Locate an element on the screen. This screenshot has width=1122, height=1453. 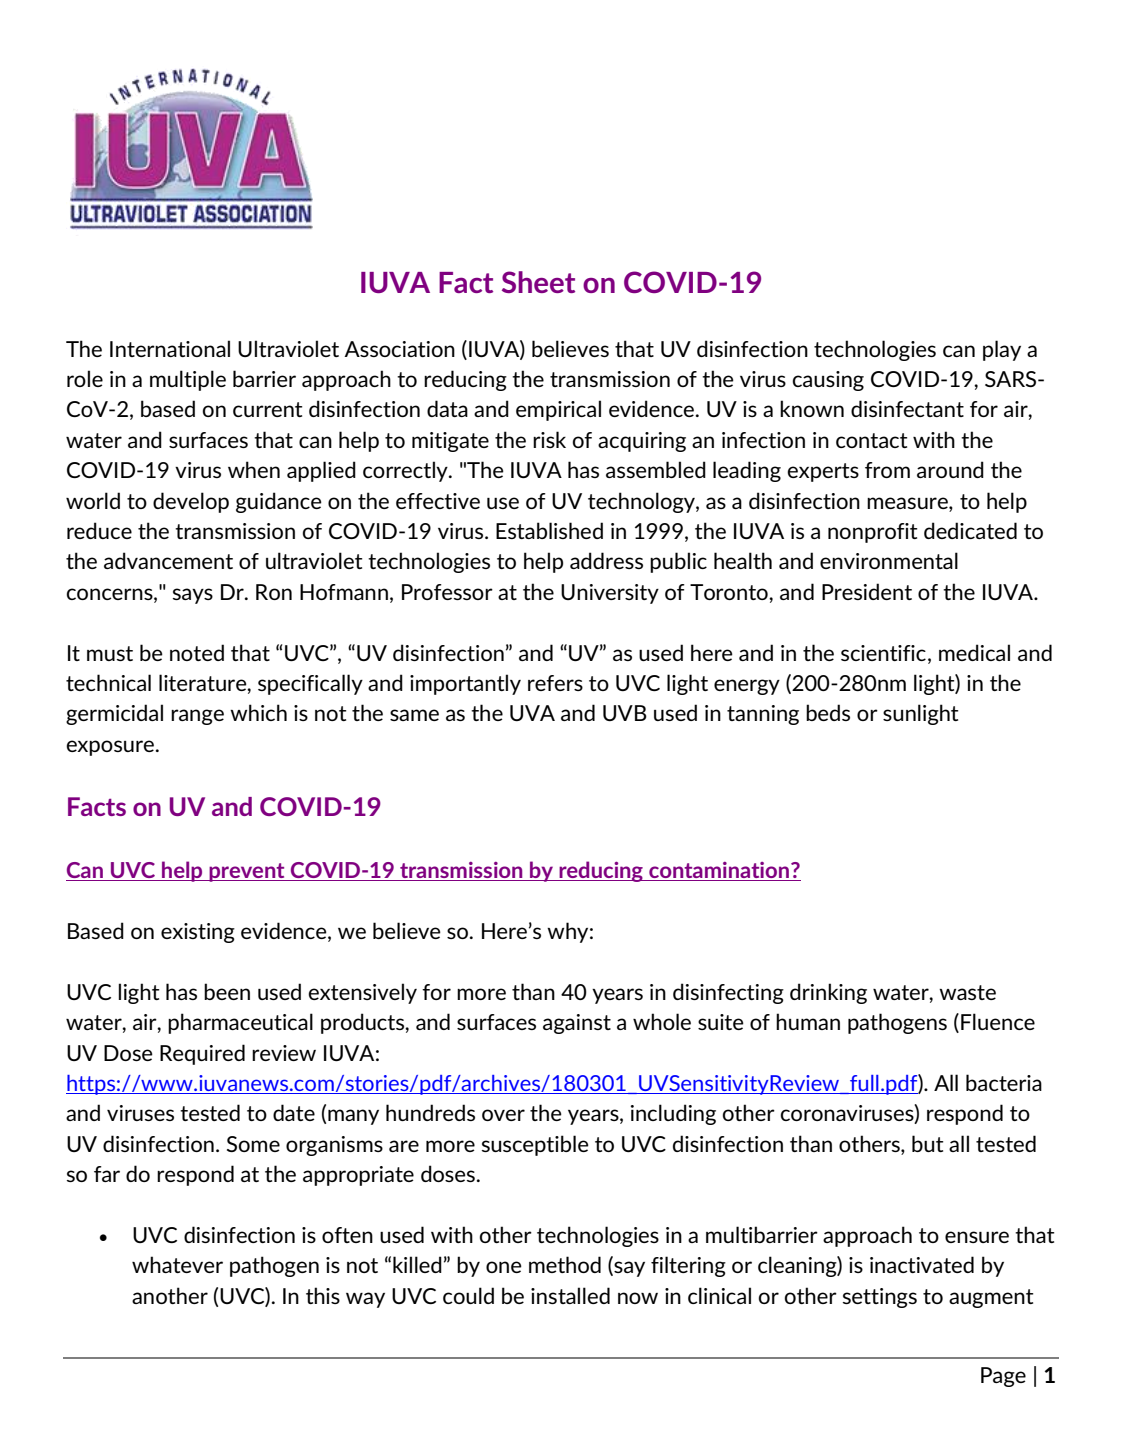
whatever is located at coordinates (177, 1264).
